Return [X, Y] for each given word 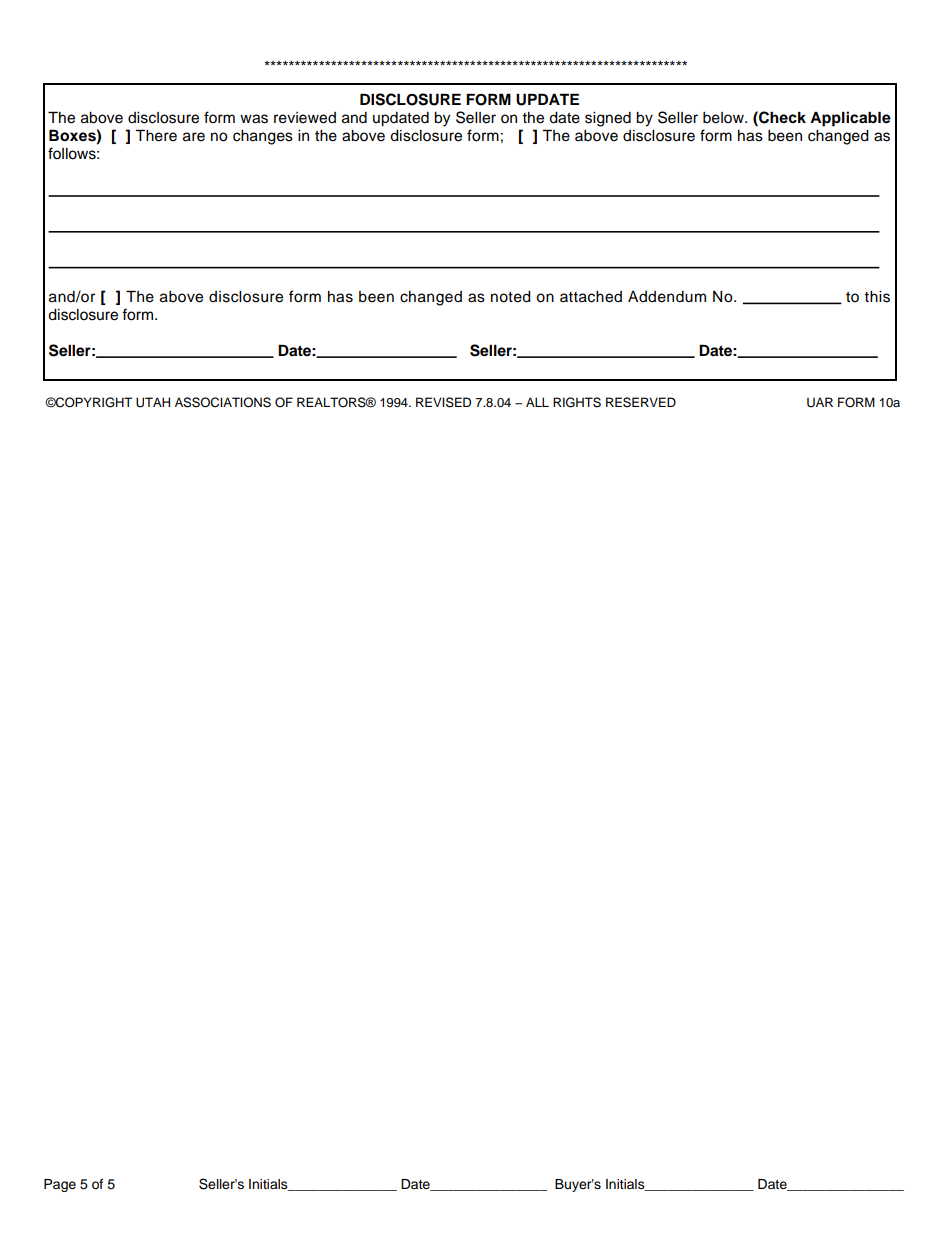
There [156, 135]
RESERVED [641, 402]
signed [608, 119]
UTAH [153, 402]
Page [60, 1185]
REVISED [443, 402]
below [724, 118]
